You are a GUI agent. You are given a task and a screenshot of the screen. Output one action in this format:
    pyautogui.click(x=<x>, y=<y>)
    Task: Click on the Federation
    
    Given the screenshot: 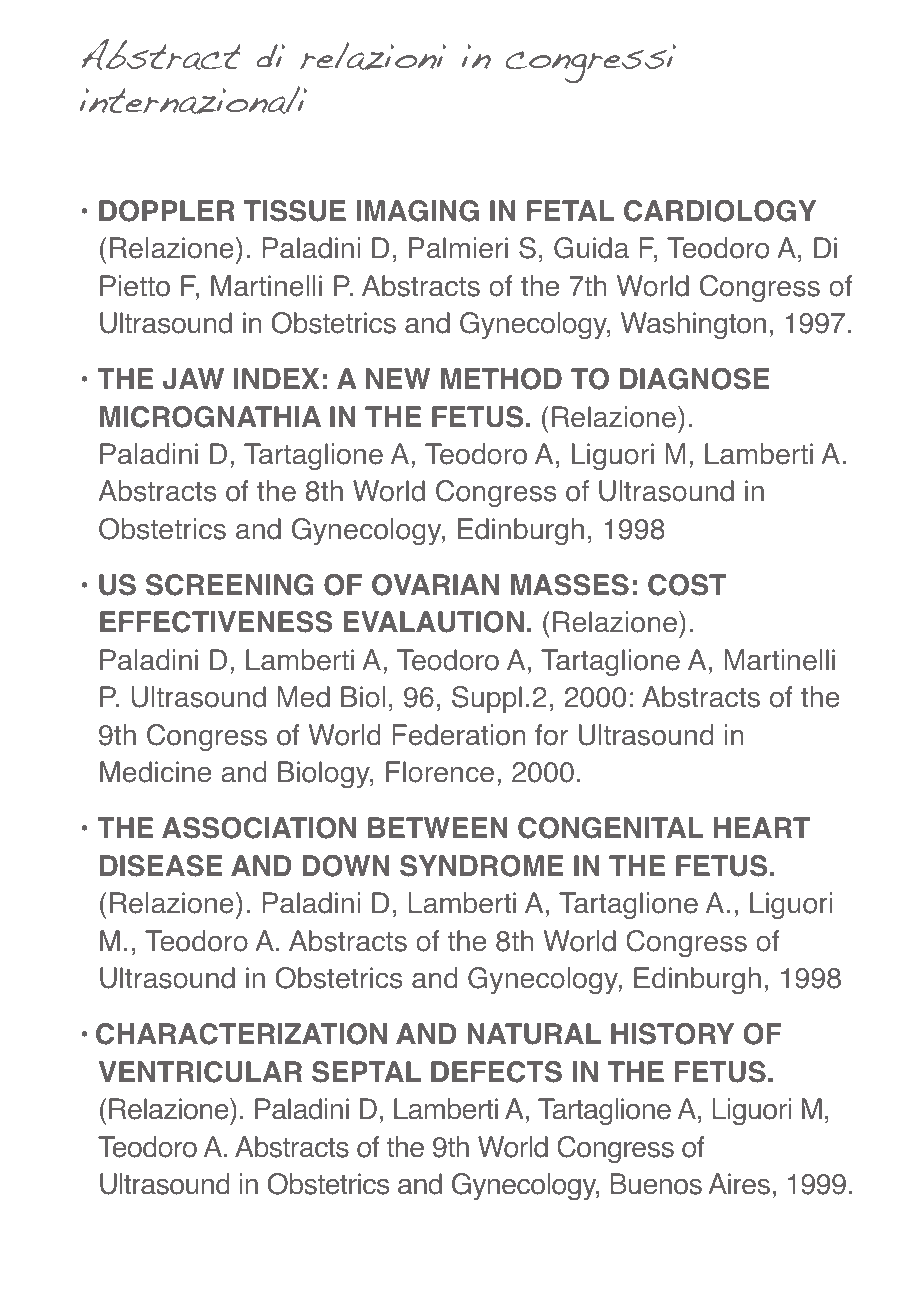 What is the action you would take?
    pyautogui.click(x=459, y=735)
